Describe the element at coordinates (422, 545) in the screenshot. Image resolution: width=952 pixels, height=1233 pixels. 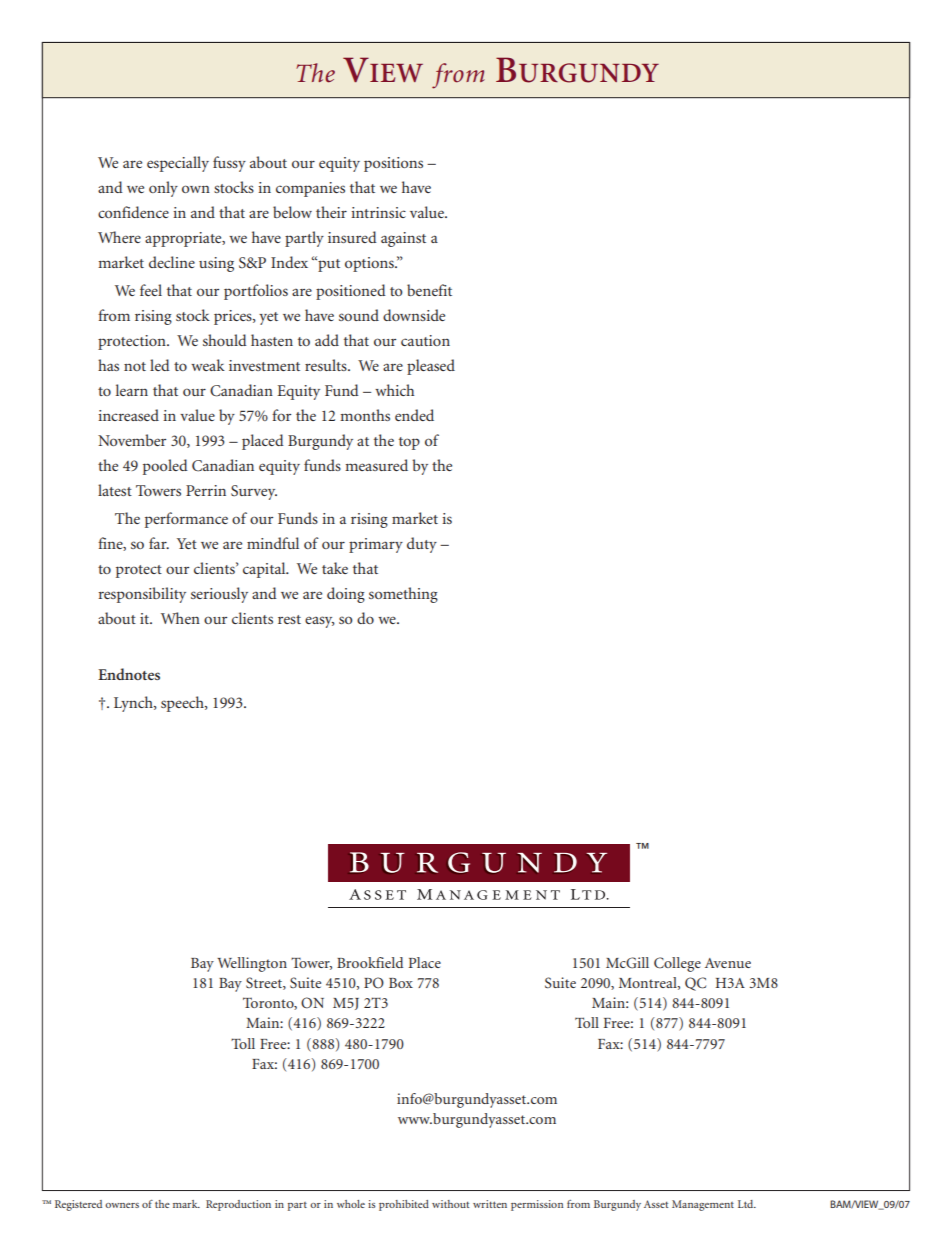
I see `duty` at that location.
